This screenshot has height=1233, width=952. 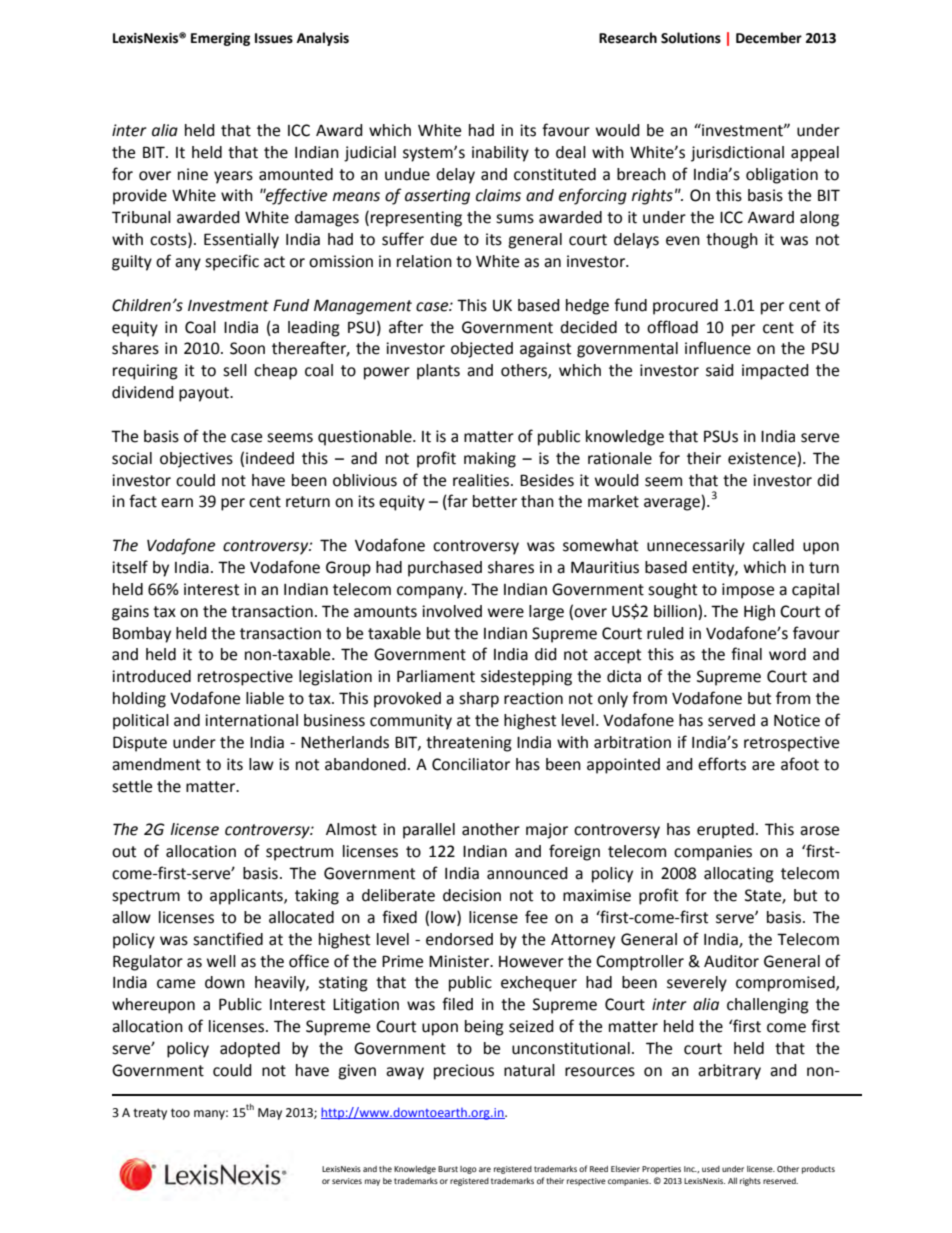 What do you see at coordinates (247, 897) in the screenshot?
I see `applicants` at bounding box center [247, 897].
